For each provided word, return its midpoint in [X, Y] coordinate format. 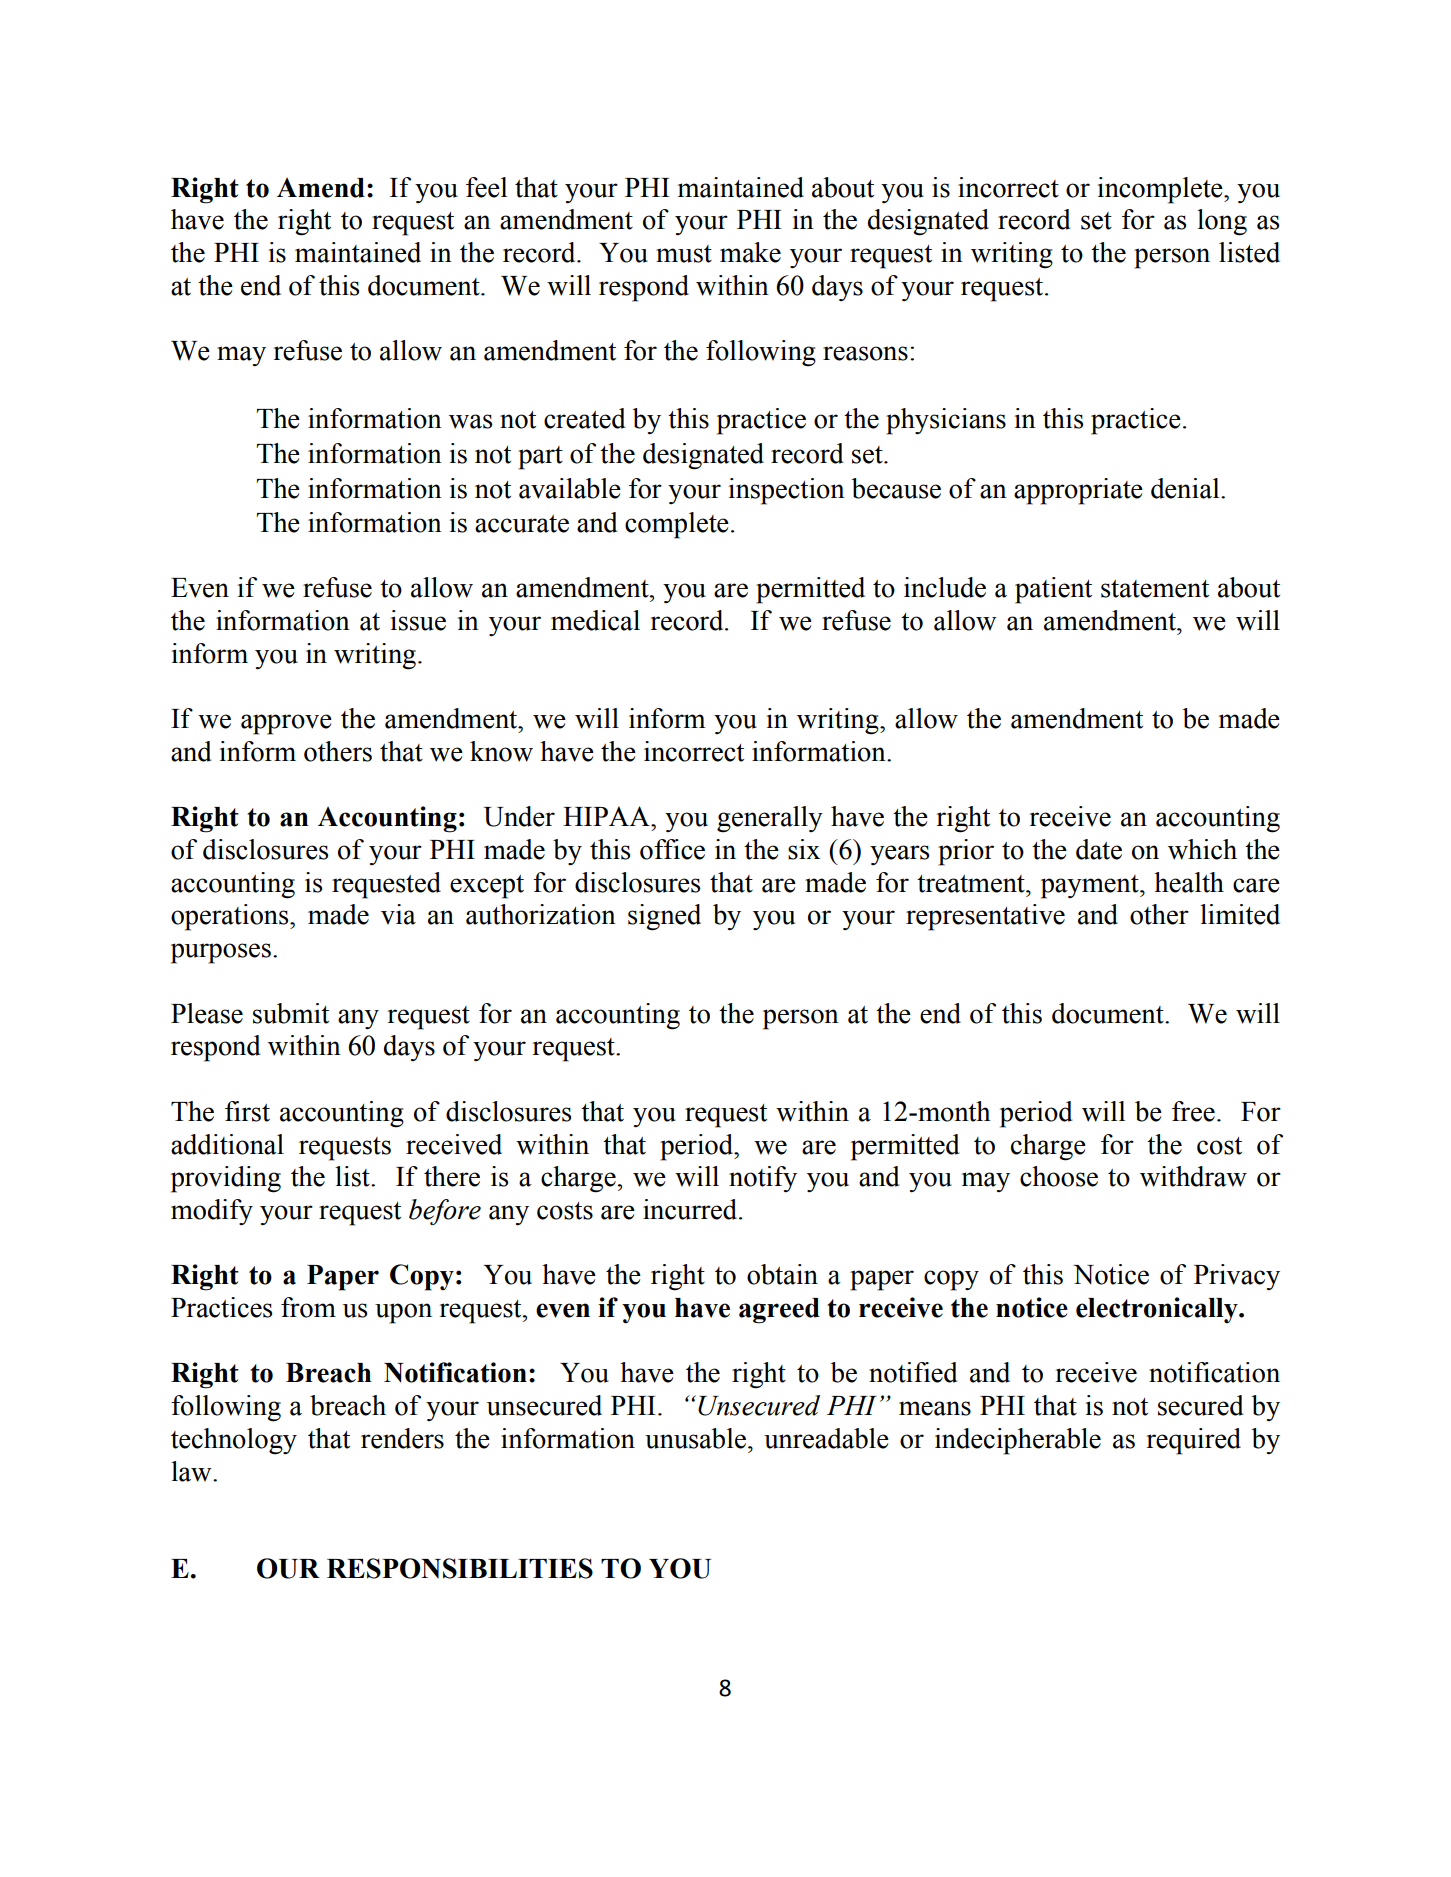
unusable [695, 1438]
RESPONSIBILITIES [460, 1568]
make [750, 252]
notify [763, 1179]
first [247, 1111]
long [1222, 222]
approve [286, 724]
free [1193, 1111]
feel [486, 187]
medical [595, 620]
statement [1155, 589]
